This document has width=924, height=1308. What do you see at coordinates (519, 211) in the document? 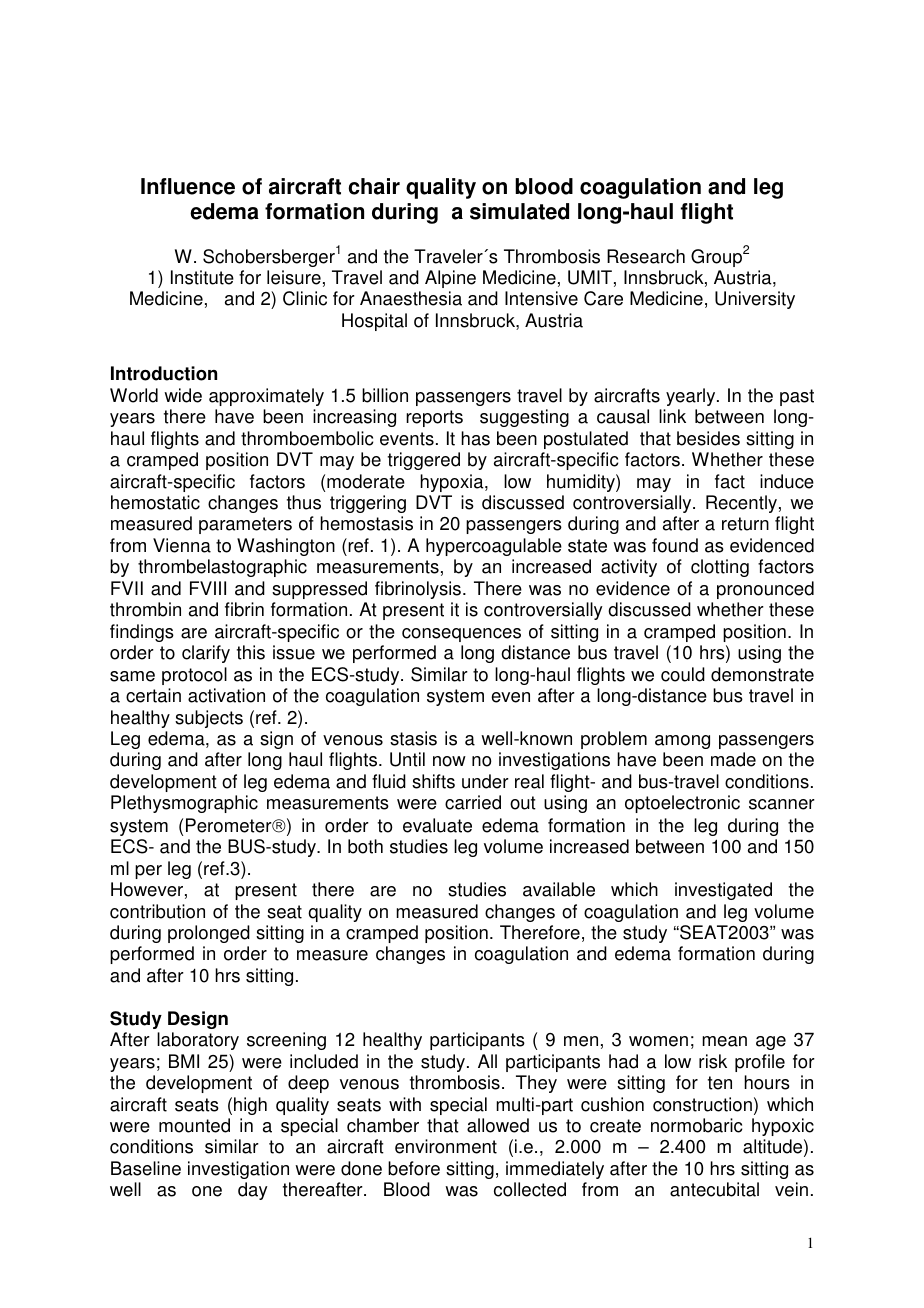
I see `simulated` at bounding box center [519, 211].
